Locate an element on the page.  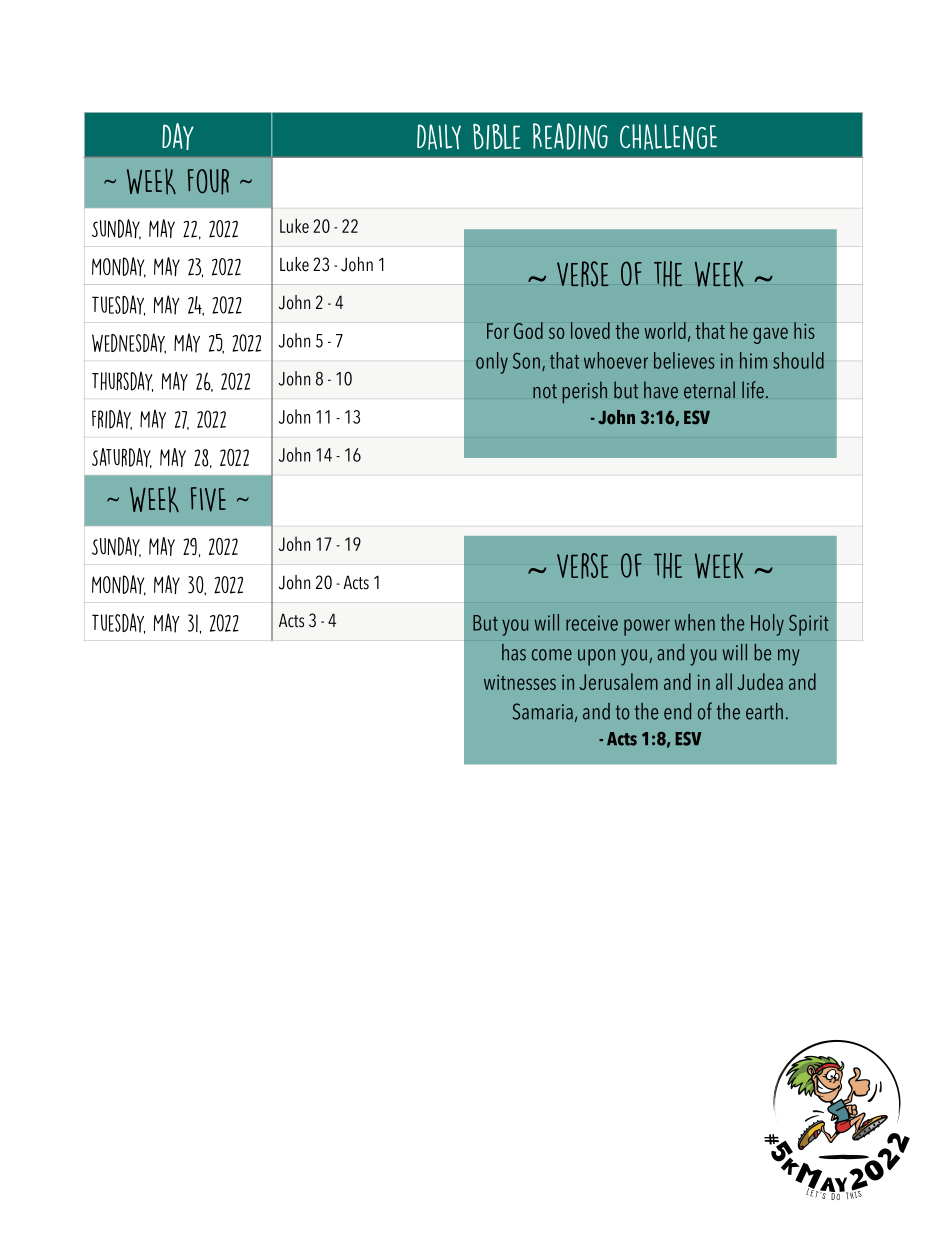
witnesses is located at coordinates (520, 682).
